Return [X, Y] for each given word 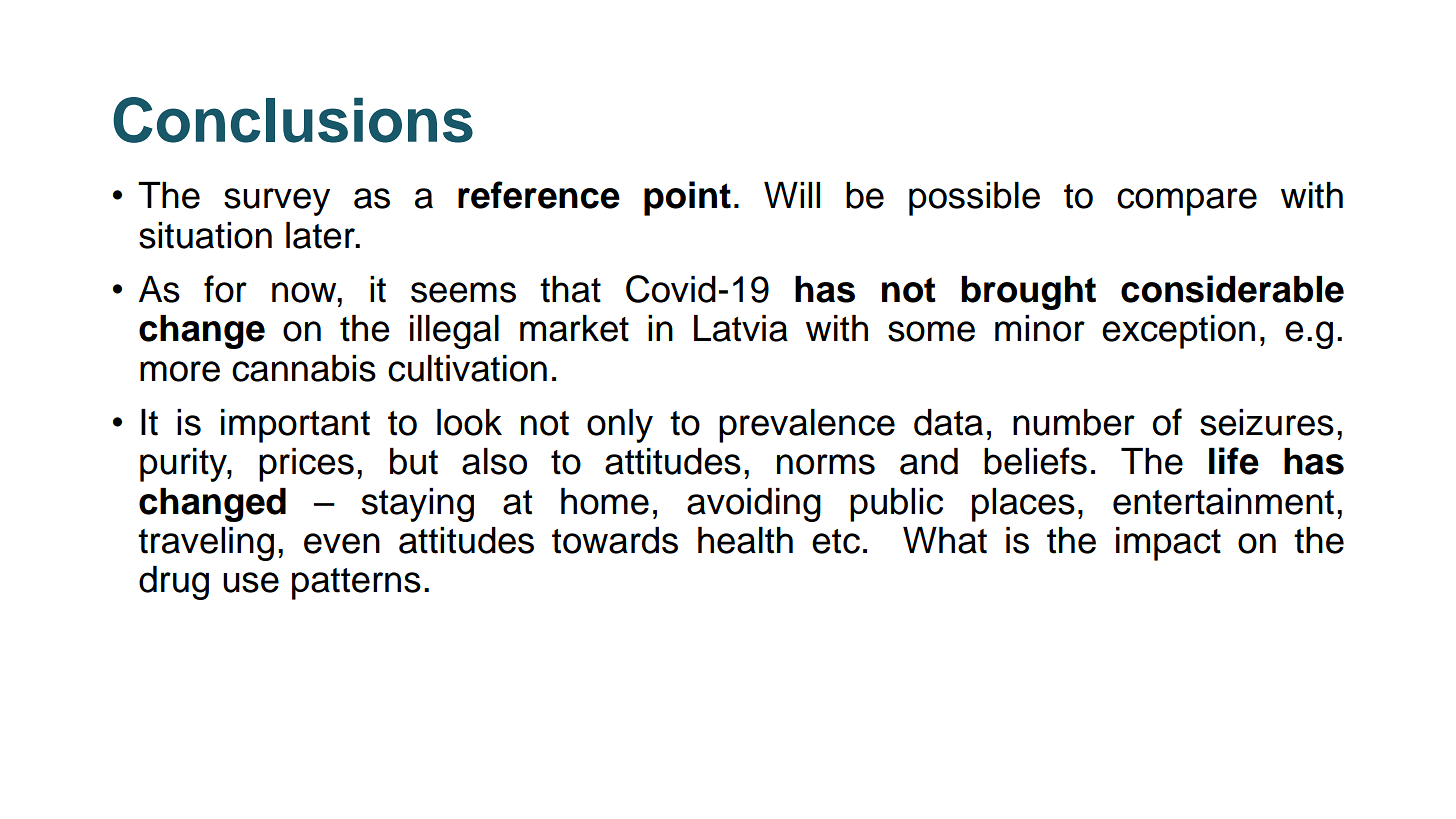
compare [1187, 202]
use [251, 582]
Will [792, 195]
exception [1178, 332]
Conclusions [293, 120]
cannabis [304, 368]
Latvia [741, 328]
